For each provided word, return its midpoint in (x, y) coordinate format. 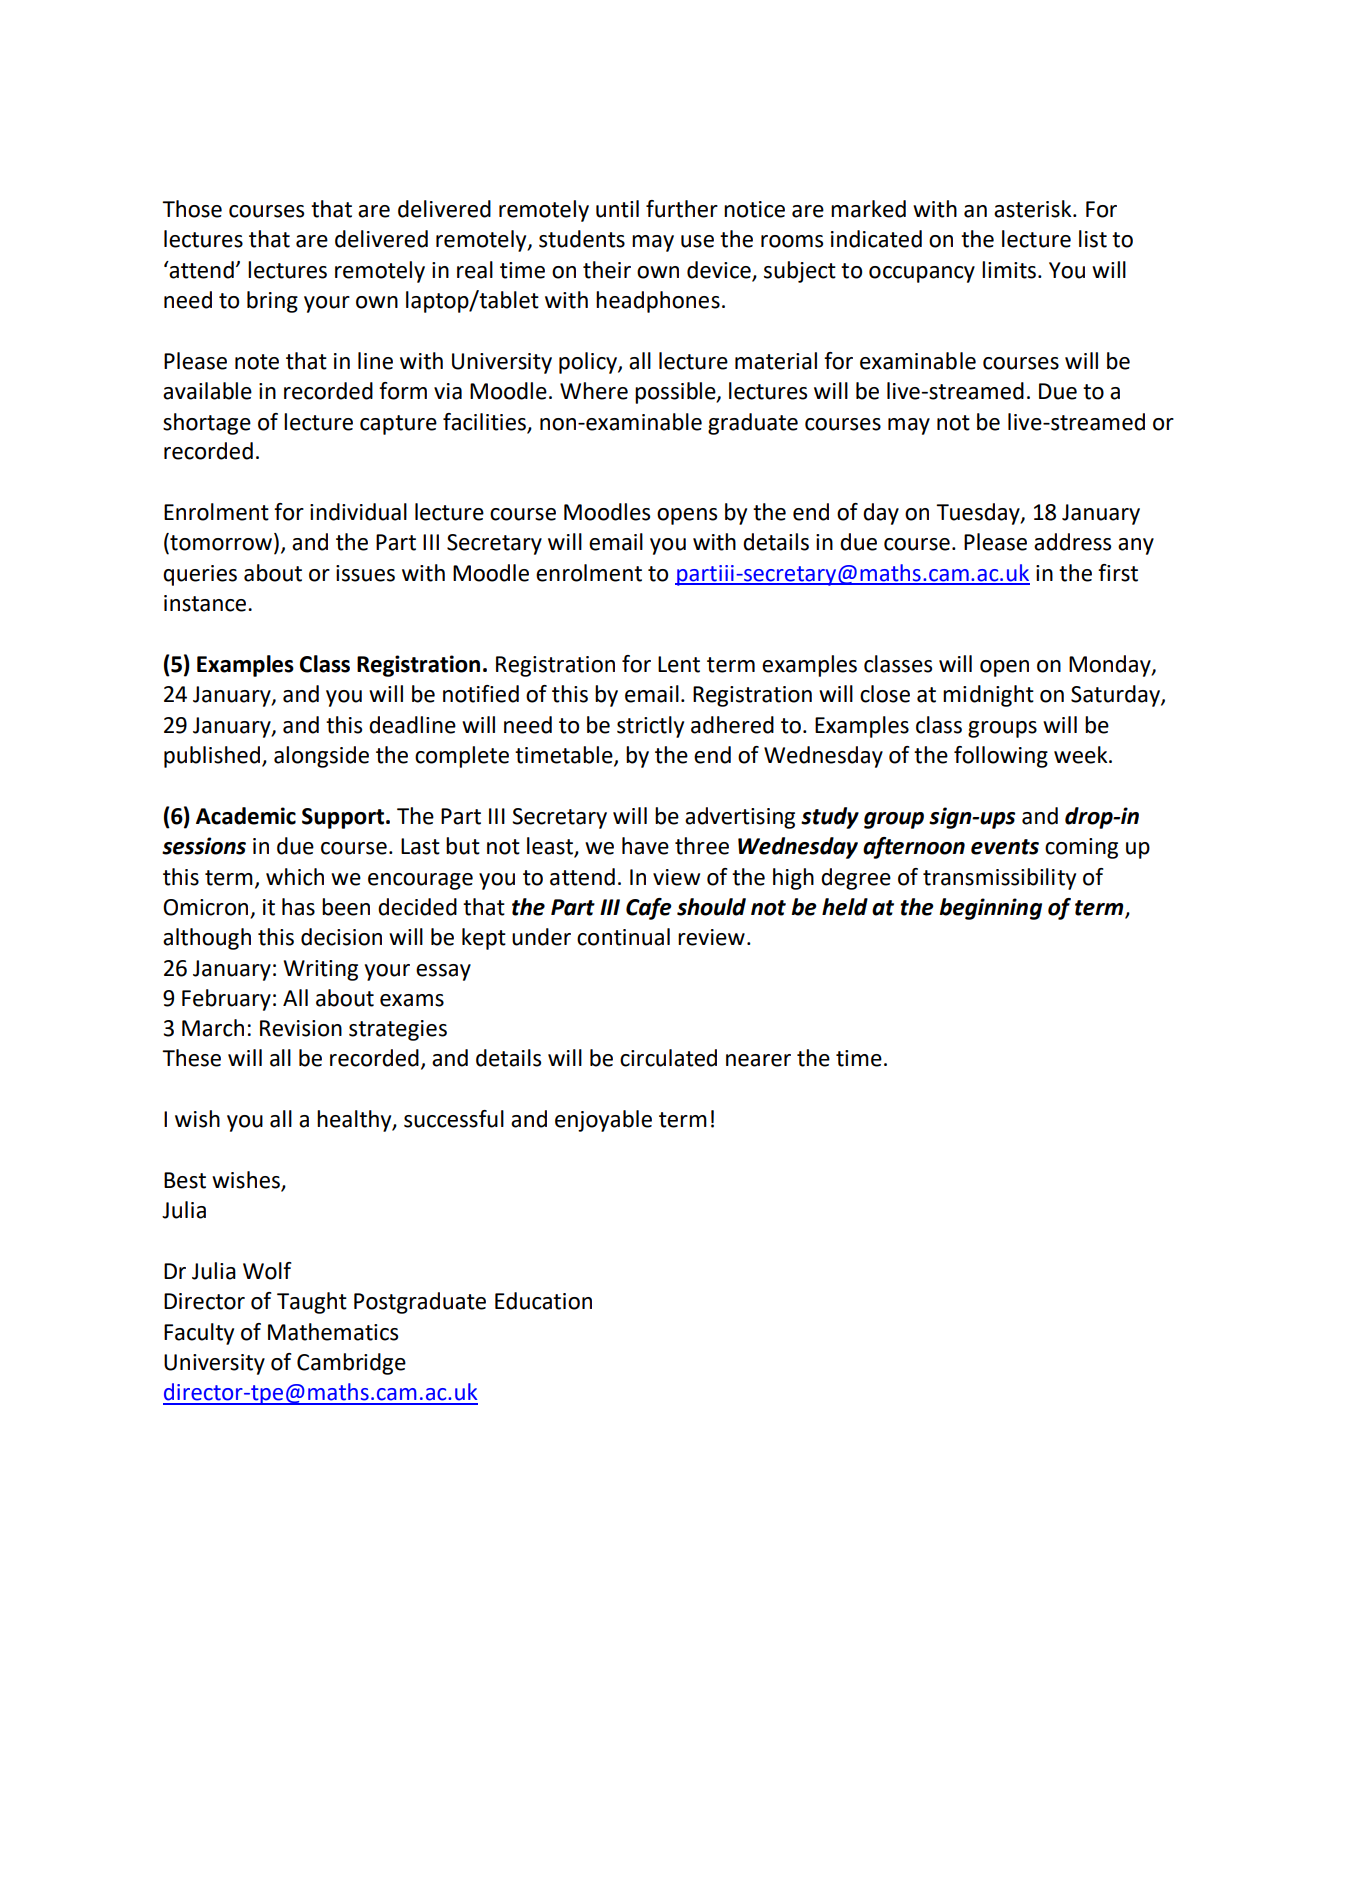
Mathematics (333, 1332)
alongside (321, 757)
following (1001, 757)
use (697, 241)
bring (272, 302)
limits (1009, 270)
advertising (740, 818)
